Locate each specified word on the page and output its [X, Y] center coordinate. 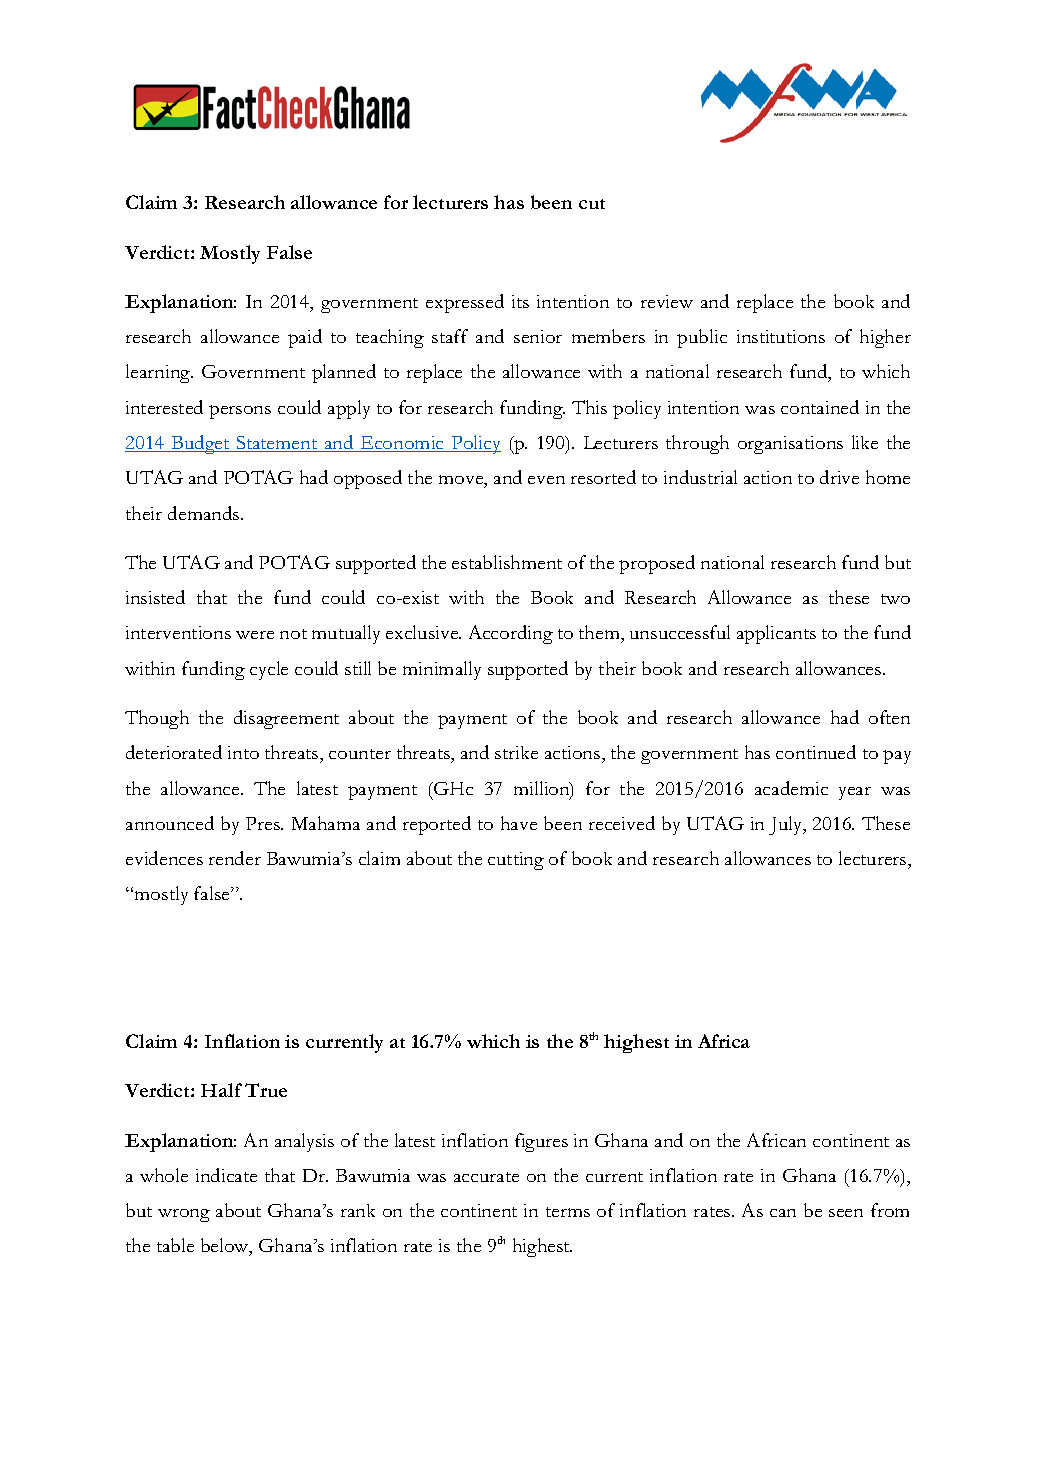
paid [305, 338]
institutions [781, 336]
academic [791, 788]
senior [538, 336]
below [226, 1247]
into [243, 752]
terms [568, 1212]
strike [516, 752]
